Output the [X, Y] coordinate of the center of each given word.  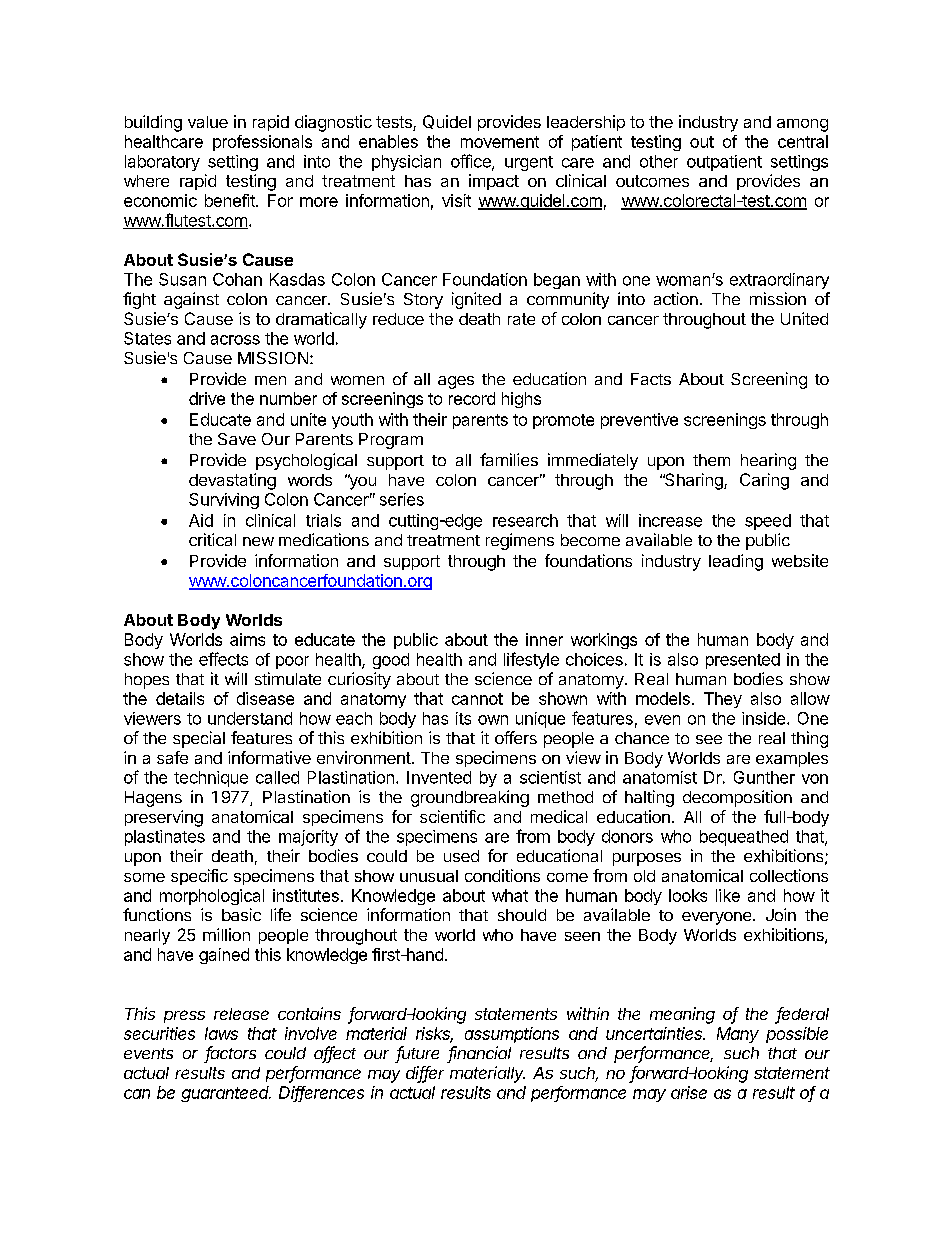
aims [247, 639]
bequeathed [744, 838]
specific [199, 877]
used [461, 856]
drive [207, 398]
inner [544, 639]
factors [231, 1054]
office [472, 162]
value [208, 122]
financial [480, 1054]
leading [736, 562]
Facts [651, 379]
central [803, 141]
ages [456, 382]
